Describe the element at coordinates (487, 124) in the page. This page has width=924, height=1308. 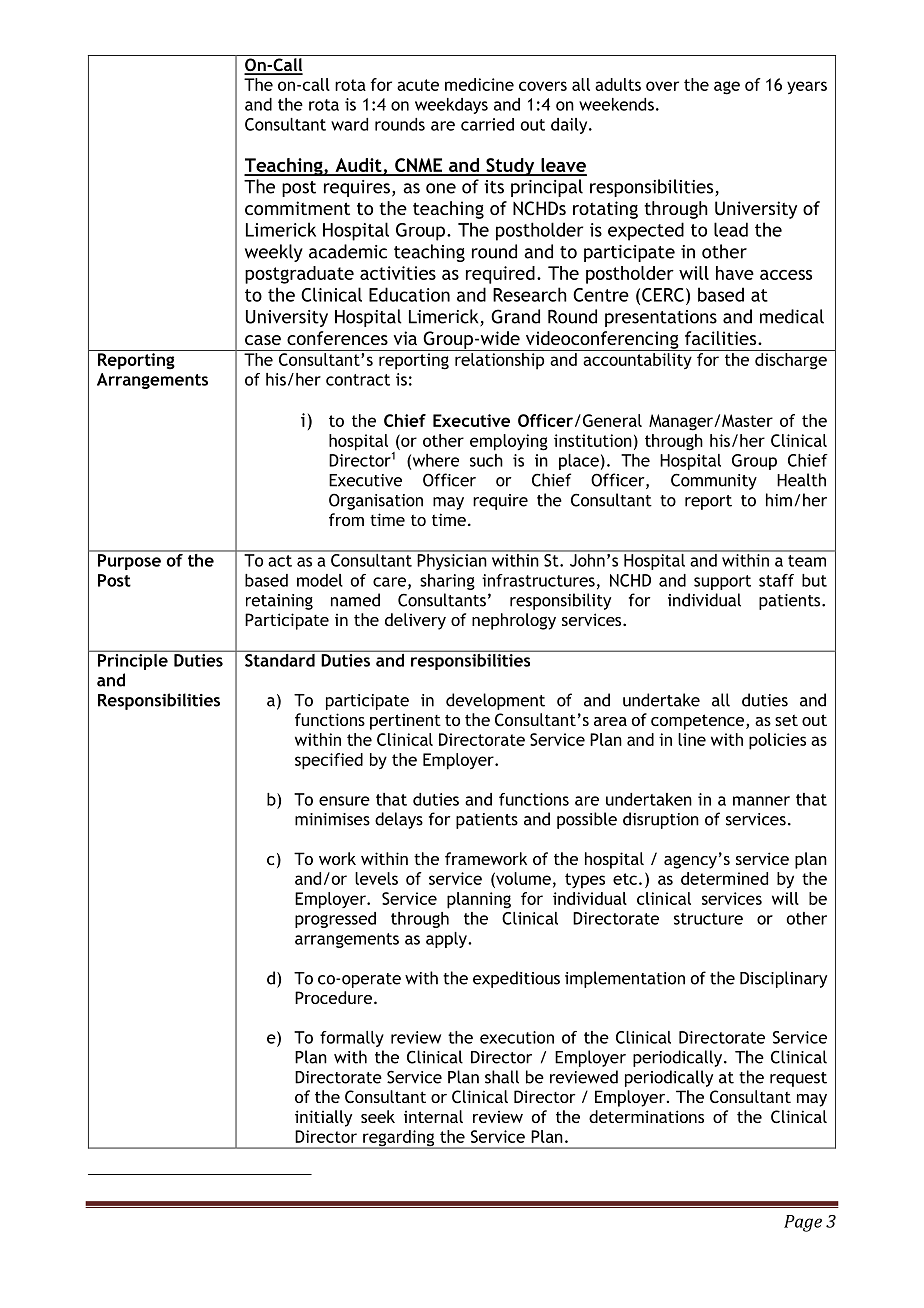
I see `carried` at that location.
